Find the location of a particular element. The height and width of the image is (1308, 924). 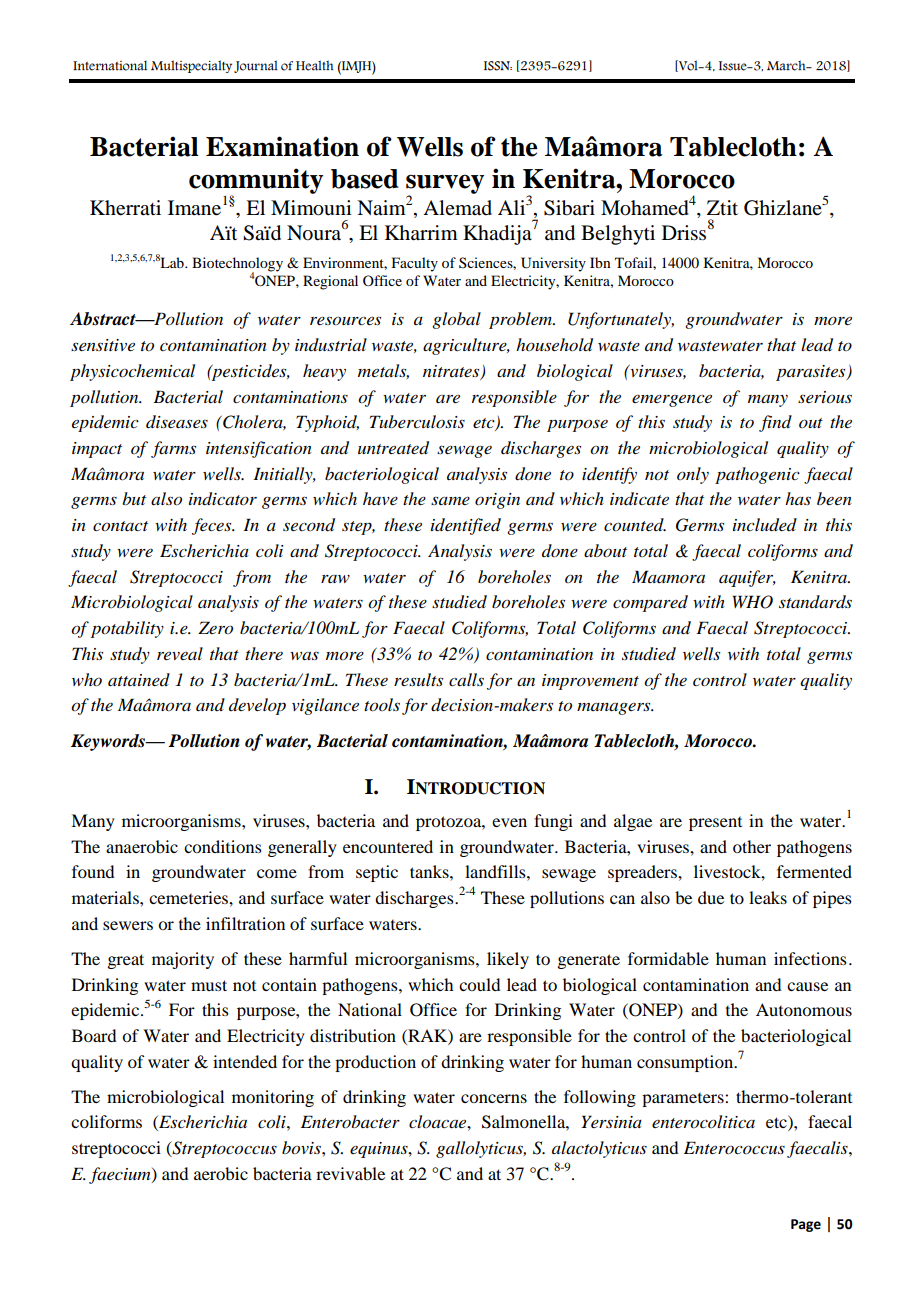

Streptococcus is located at coordinates (223, 1149).
